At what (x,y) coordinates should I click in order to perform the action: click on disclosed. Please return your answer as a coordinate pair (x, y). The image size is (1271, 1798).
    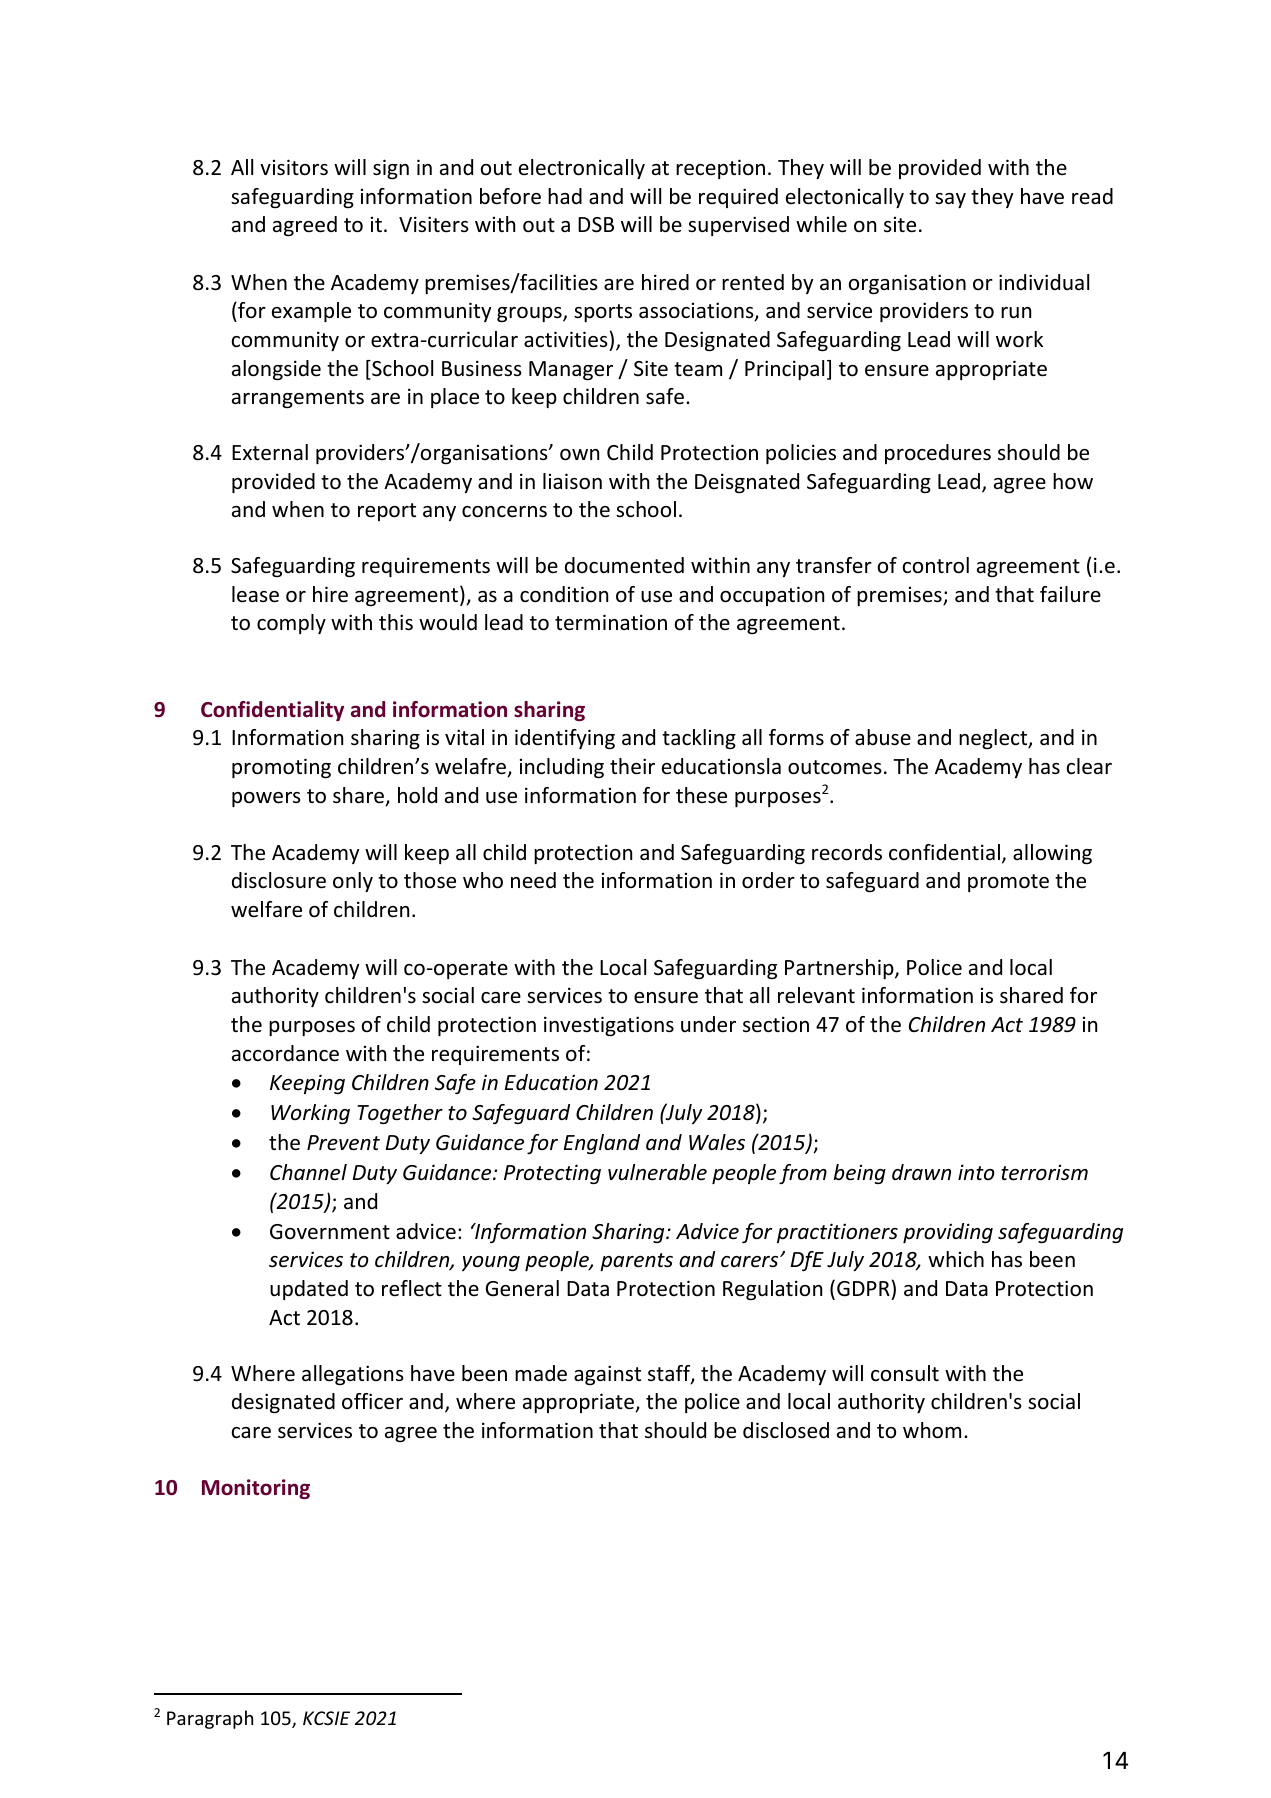
    Looking at the image, I should click on (786, 1430).
